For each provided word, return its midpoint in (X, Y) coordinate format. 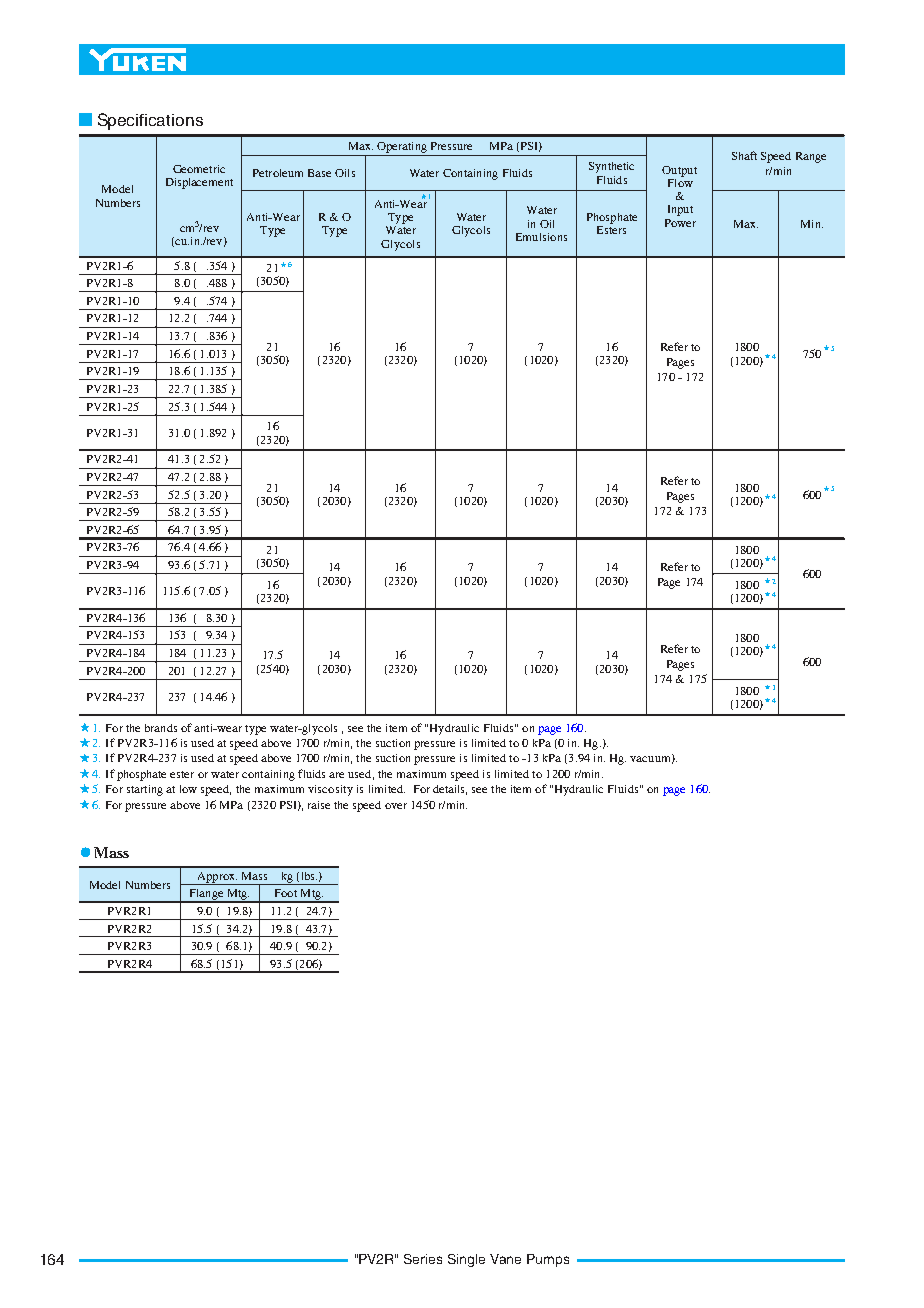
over (396, 806)
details (450, 790)
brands (161, 728)
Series (423, 1259)
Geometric (199, 169)
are (336, 775)
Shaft (744, 155)
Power (680, 223)
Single (466, 1260)
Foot (286, 893)
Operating (402, 147)
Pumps (548, 1260)
